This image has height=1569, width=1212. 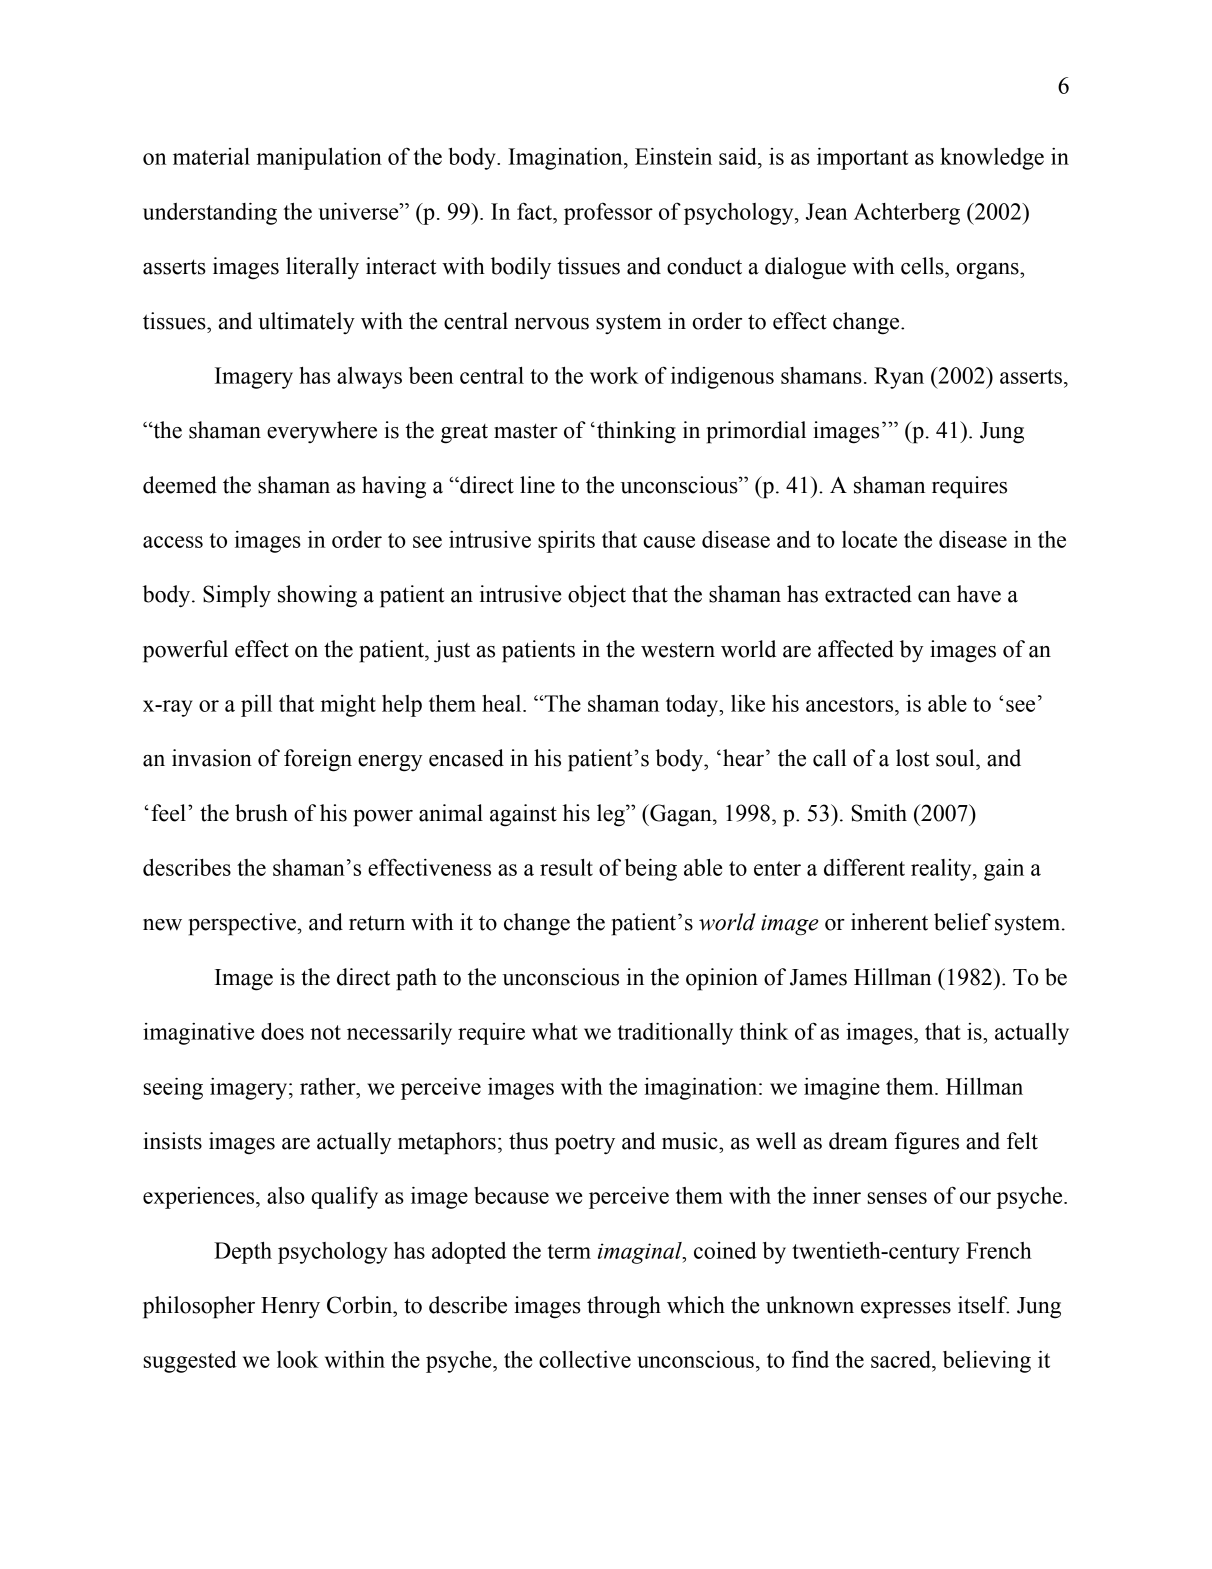 What do you see at coordinates (608, 213) in the image?
I see `professor` at bounding box center [608, 213].
